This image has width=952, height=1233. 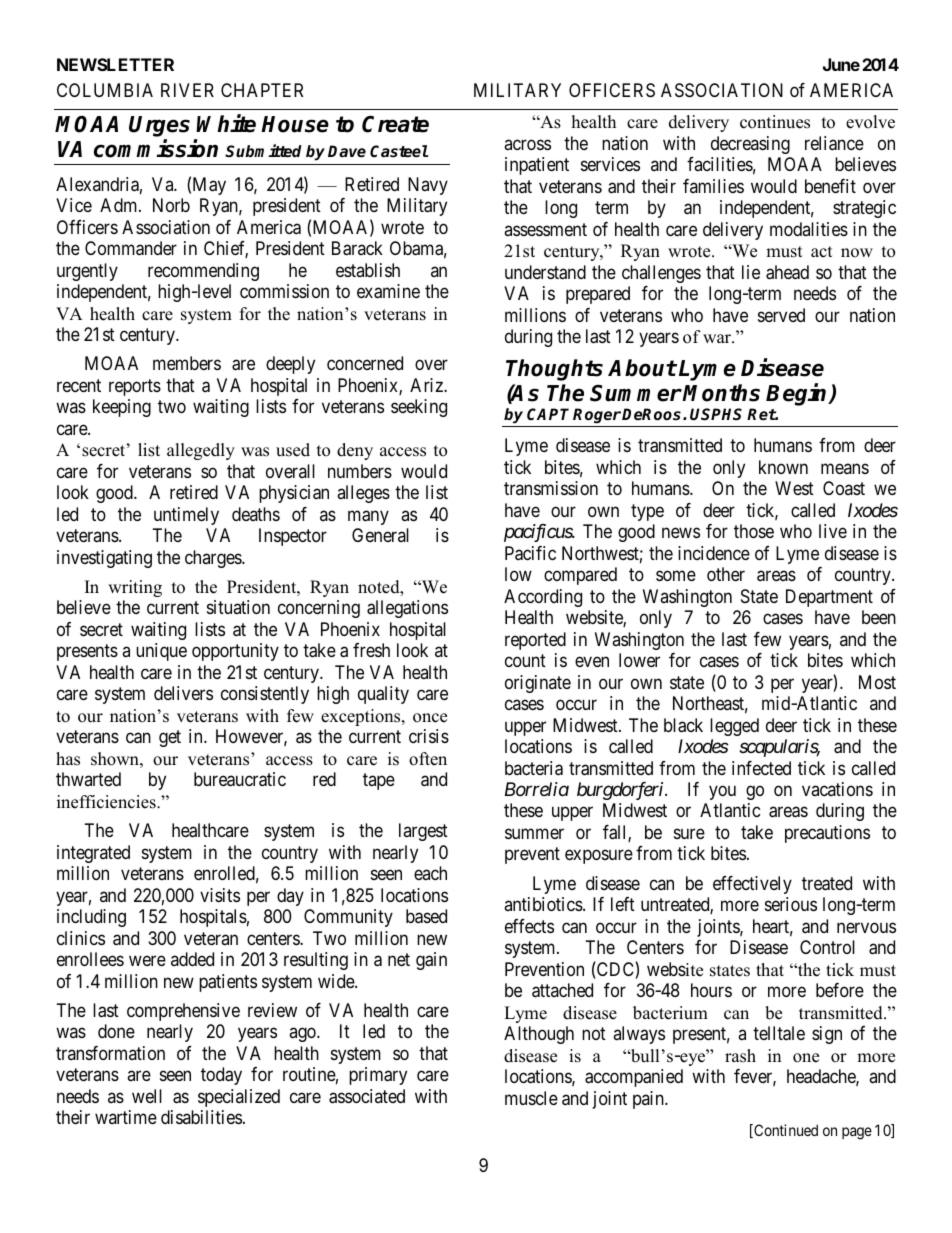 What do you see at coordinates (427, 385) in the image?
I see `Ariz` at bounding box center [427, 385].
